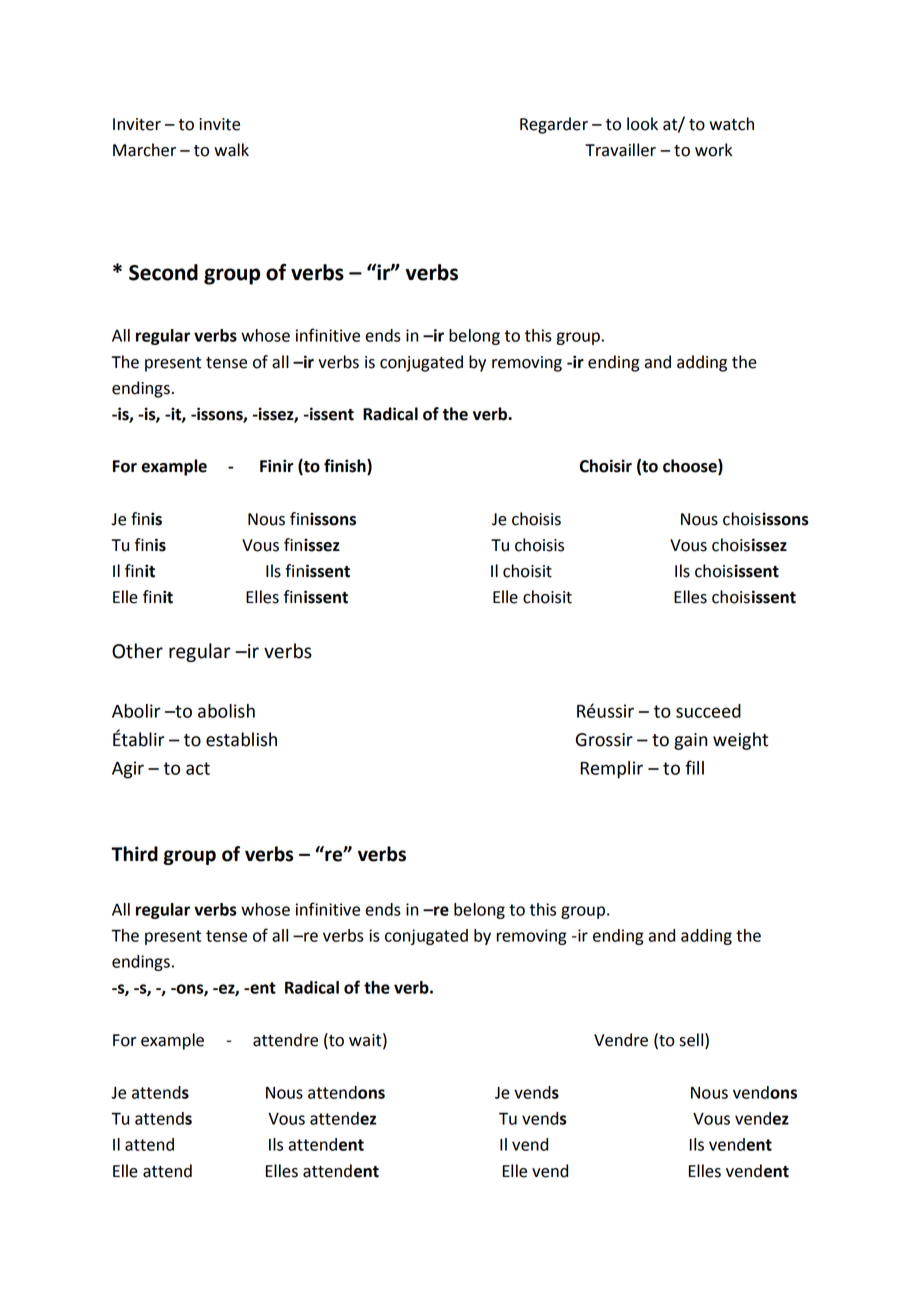 The height and width of the screenshot is (1308, 924). I want to click on walk, so click(231, 150).
